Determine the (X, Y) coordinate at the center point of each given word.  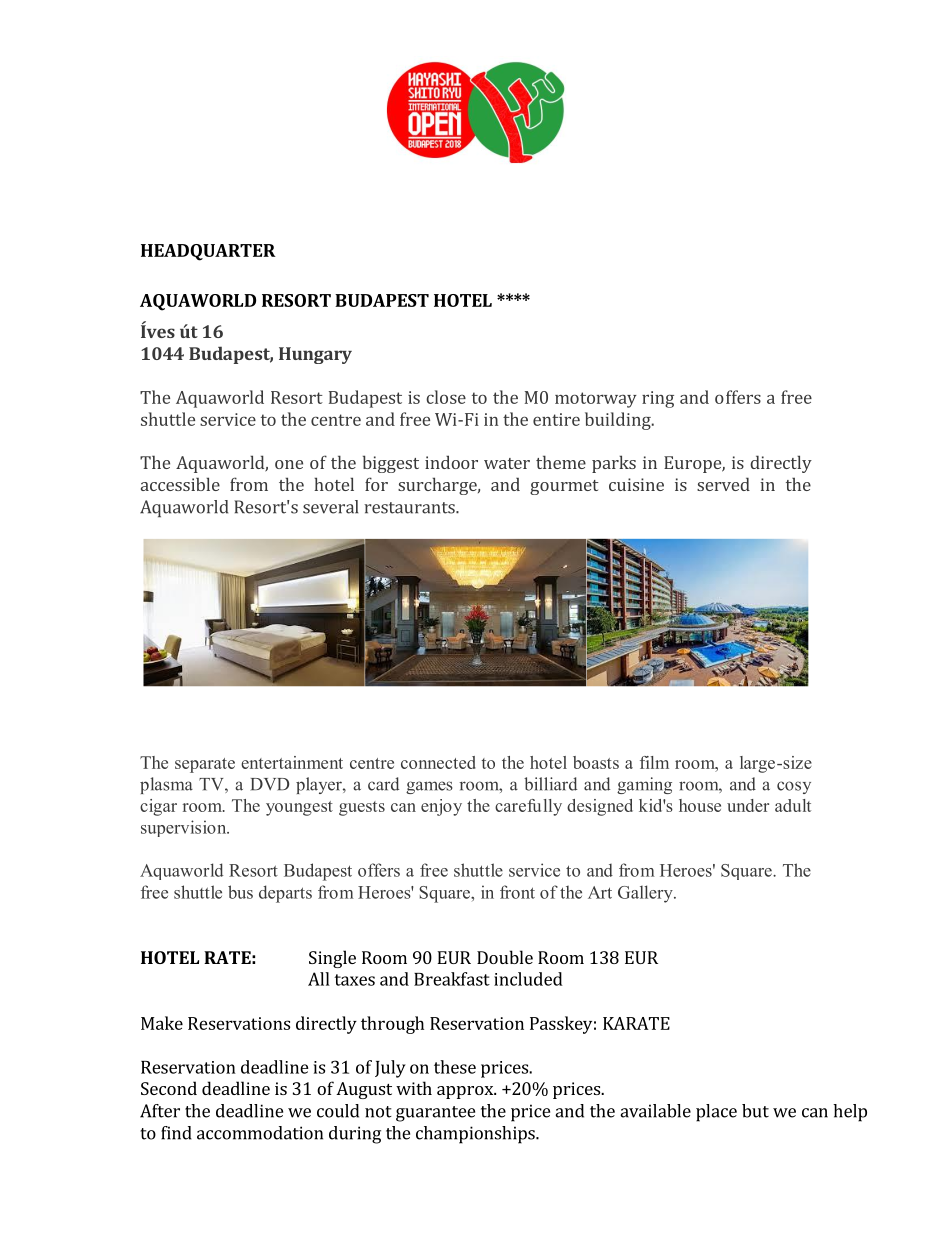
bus (240, 892)
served (723, 484)
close (446, 397)
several (330, 507)
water (507, 463)
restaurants (410, 508)
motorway (596, 400)
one (289, 464)
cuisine (636, 484)
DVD (270, 784)
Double (505, 957)
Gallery (646, 894)
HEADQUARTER (208, 252)
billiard (550, 784)
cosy (794, 787)
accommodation (260, 1133)
